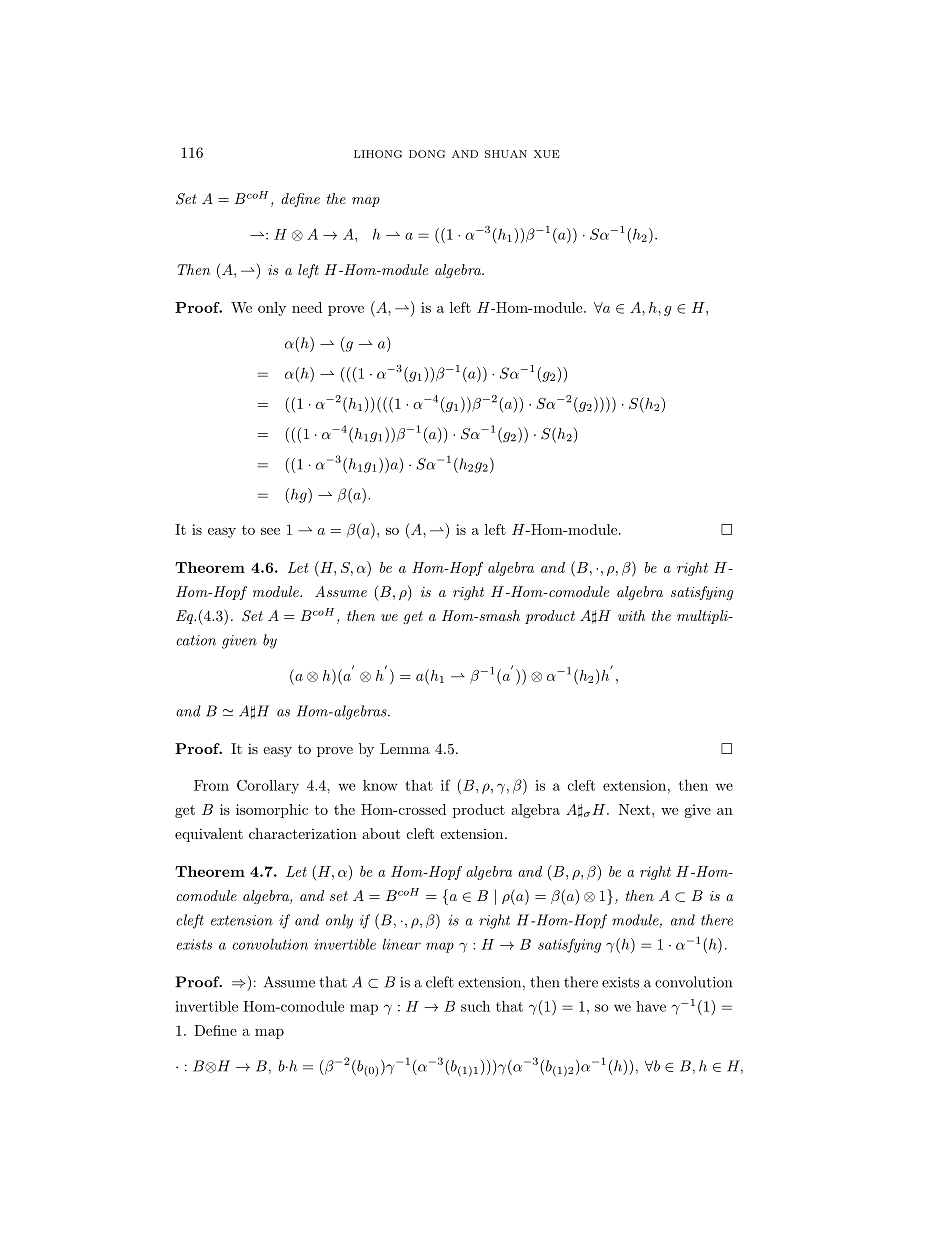 Image resolution: width=952 pixels, height=1233 pixels. I want to click on Next, so click(636, 809).
